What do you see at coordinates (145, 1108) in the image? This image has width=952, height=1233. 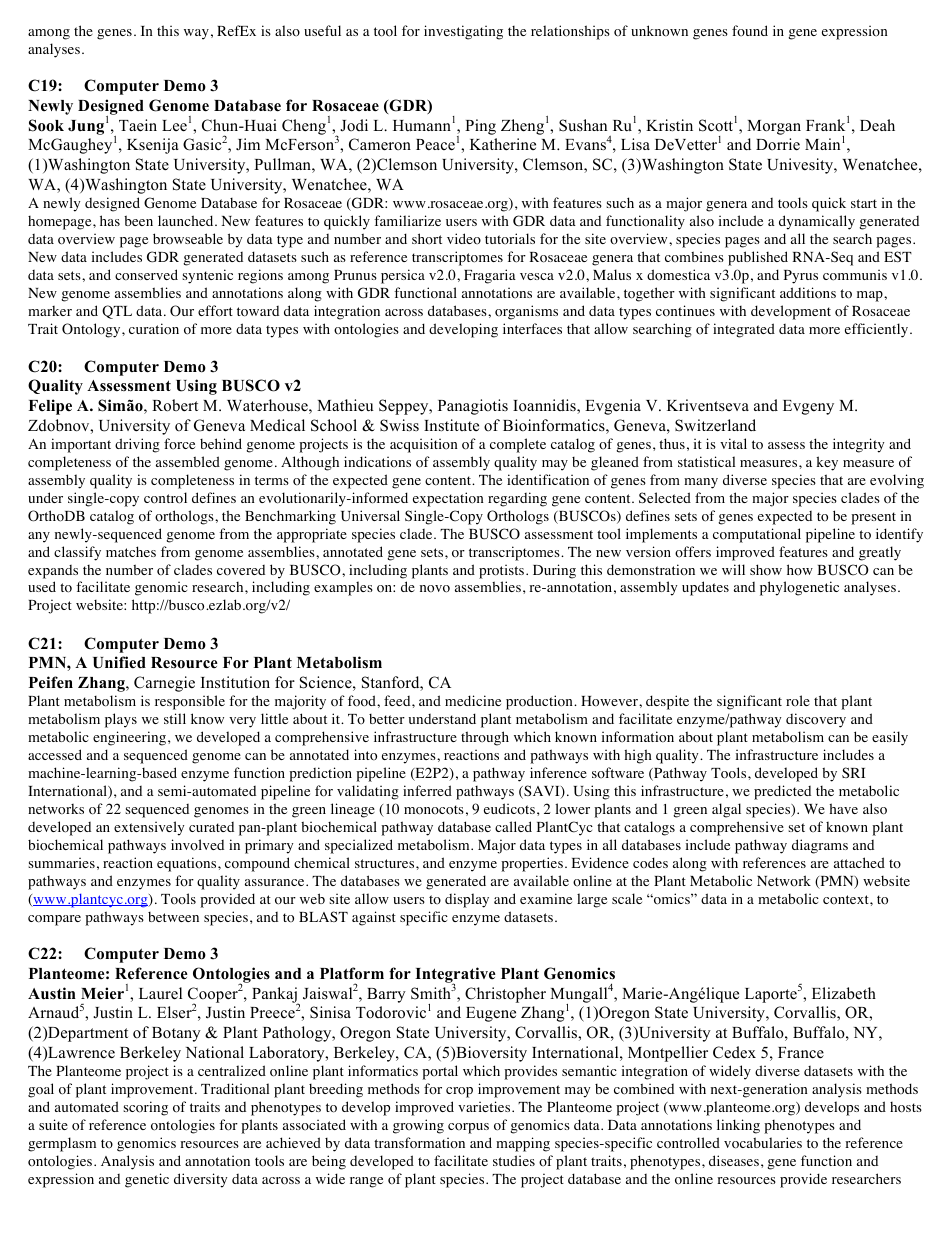 I see `scoring` at bounding box center [145, 1108].
